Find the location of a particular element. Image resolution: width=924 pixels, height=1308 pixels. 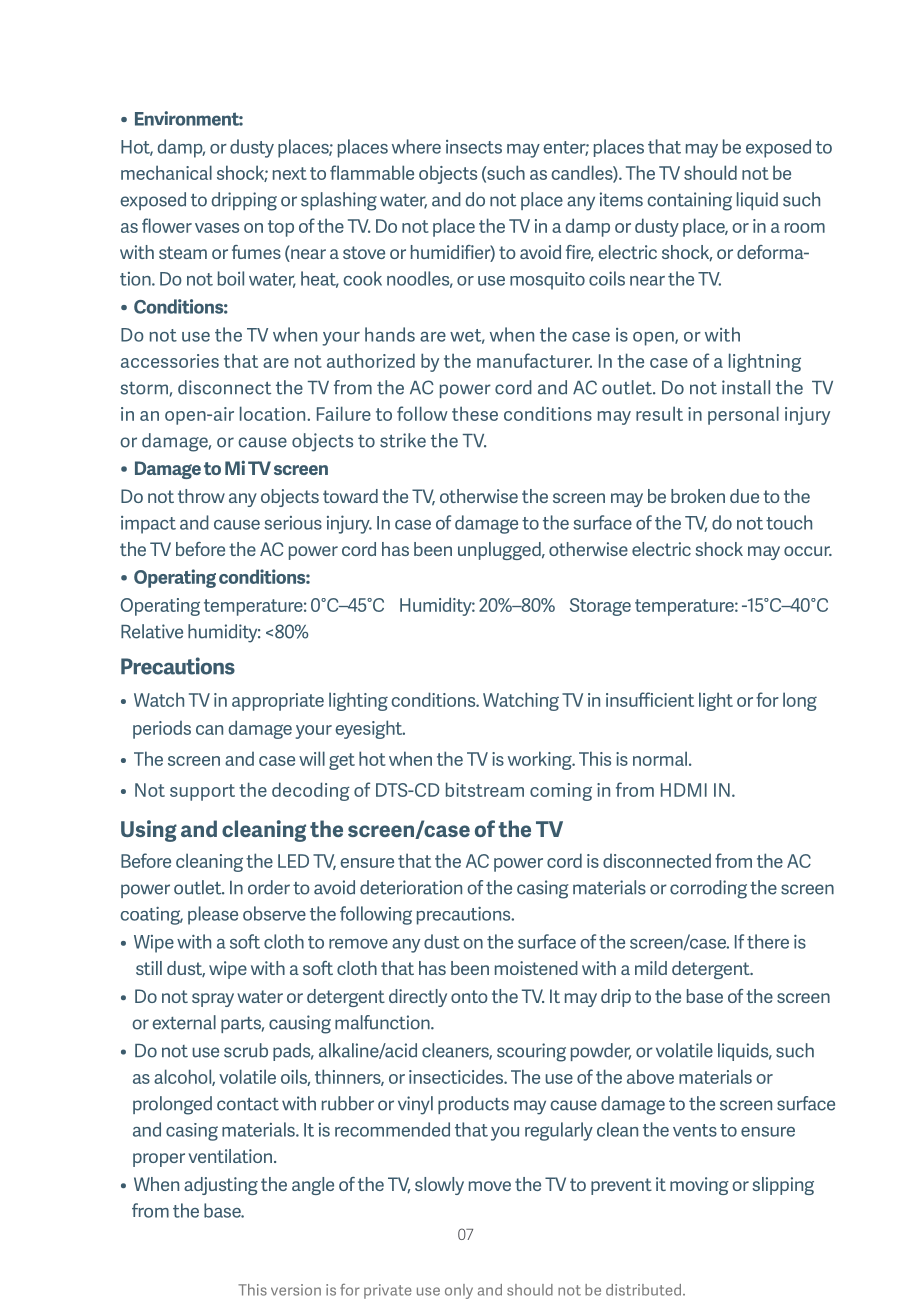

vases is located at coordinates (217, 228).
